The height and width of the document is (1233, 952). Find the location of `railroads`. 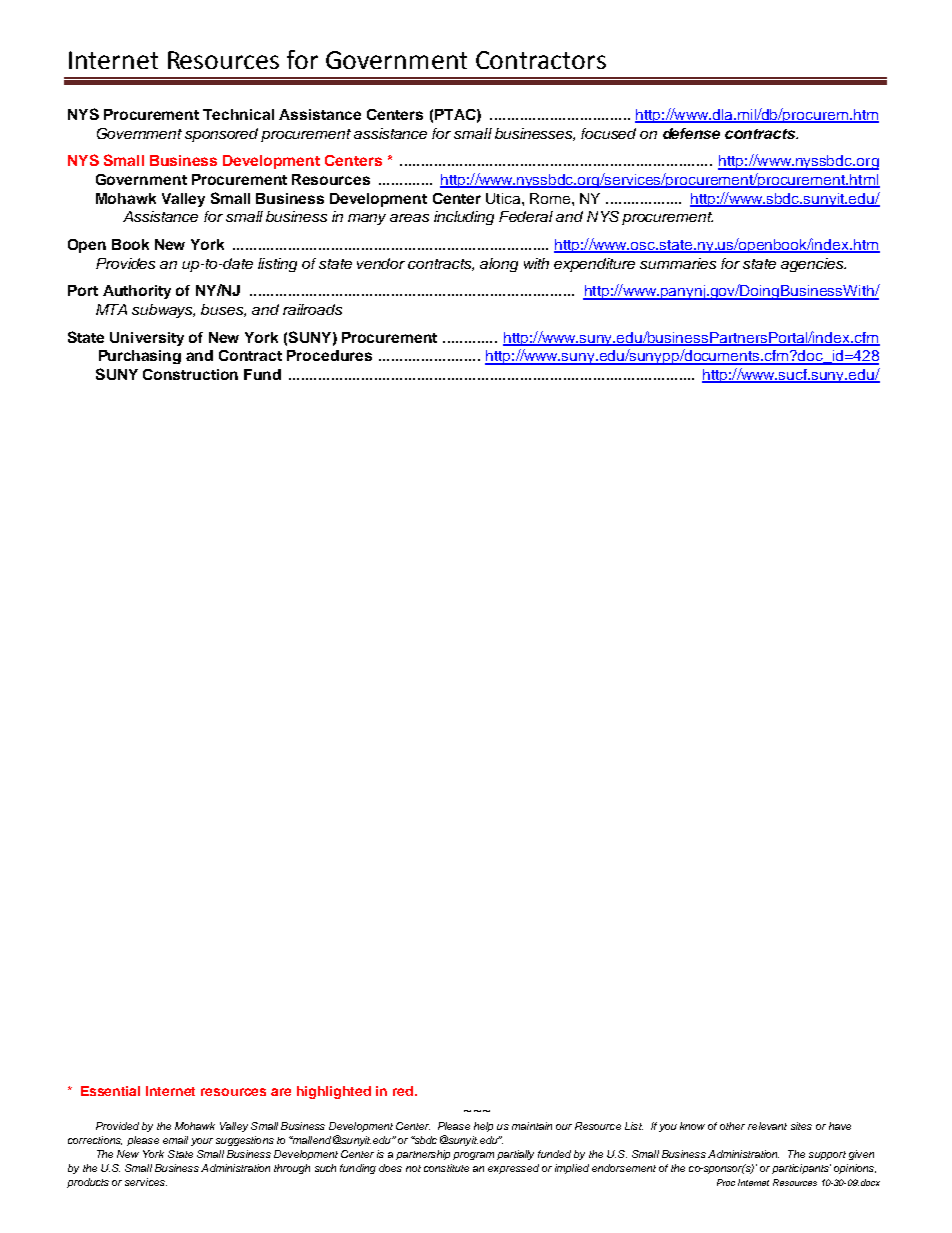

railroads is located at coordinates (312, 309).
